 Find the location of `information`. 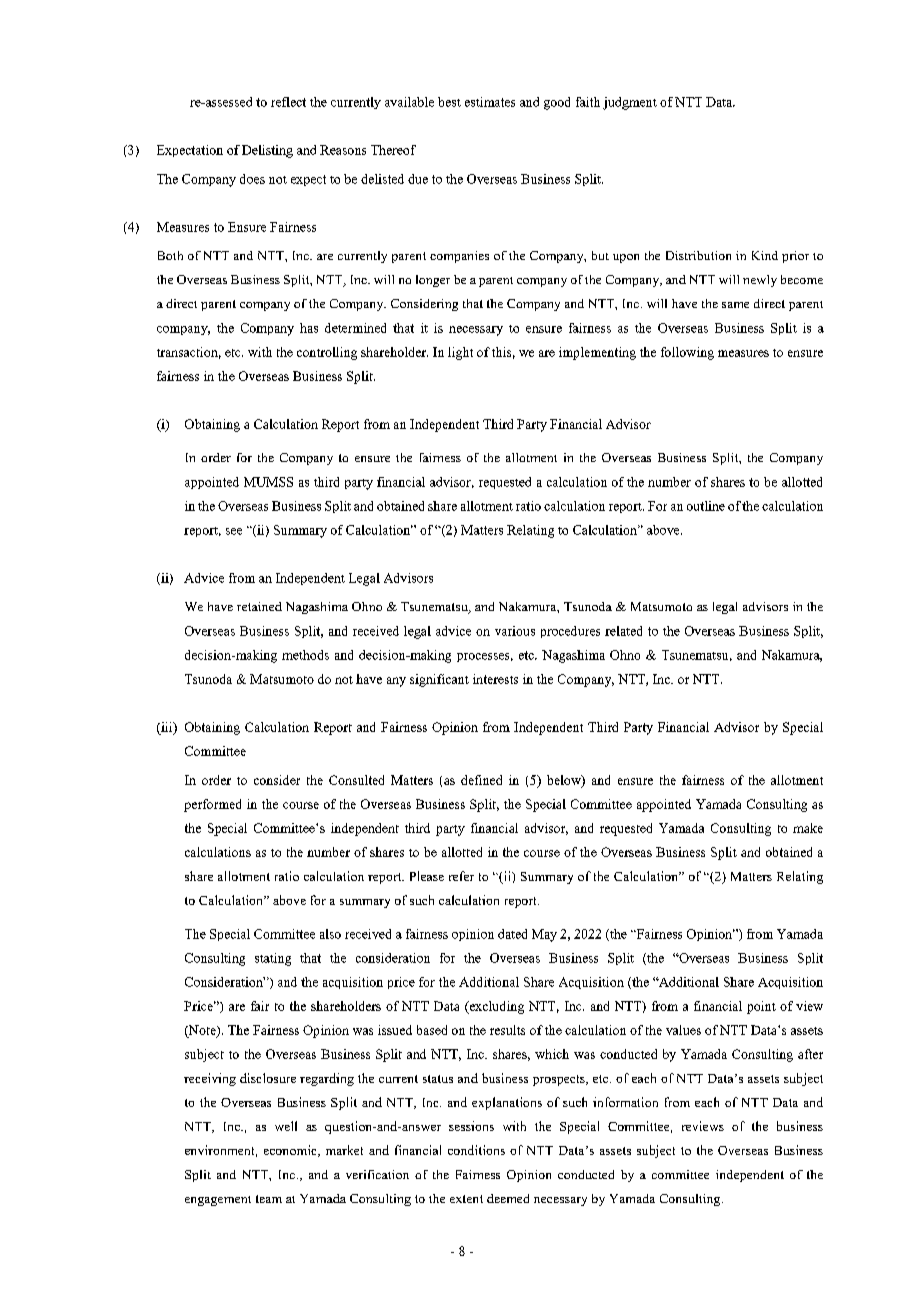

information is located at coordinates (625, 1102).
